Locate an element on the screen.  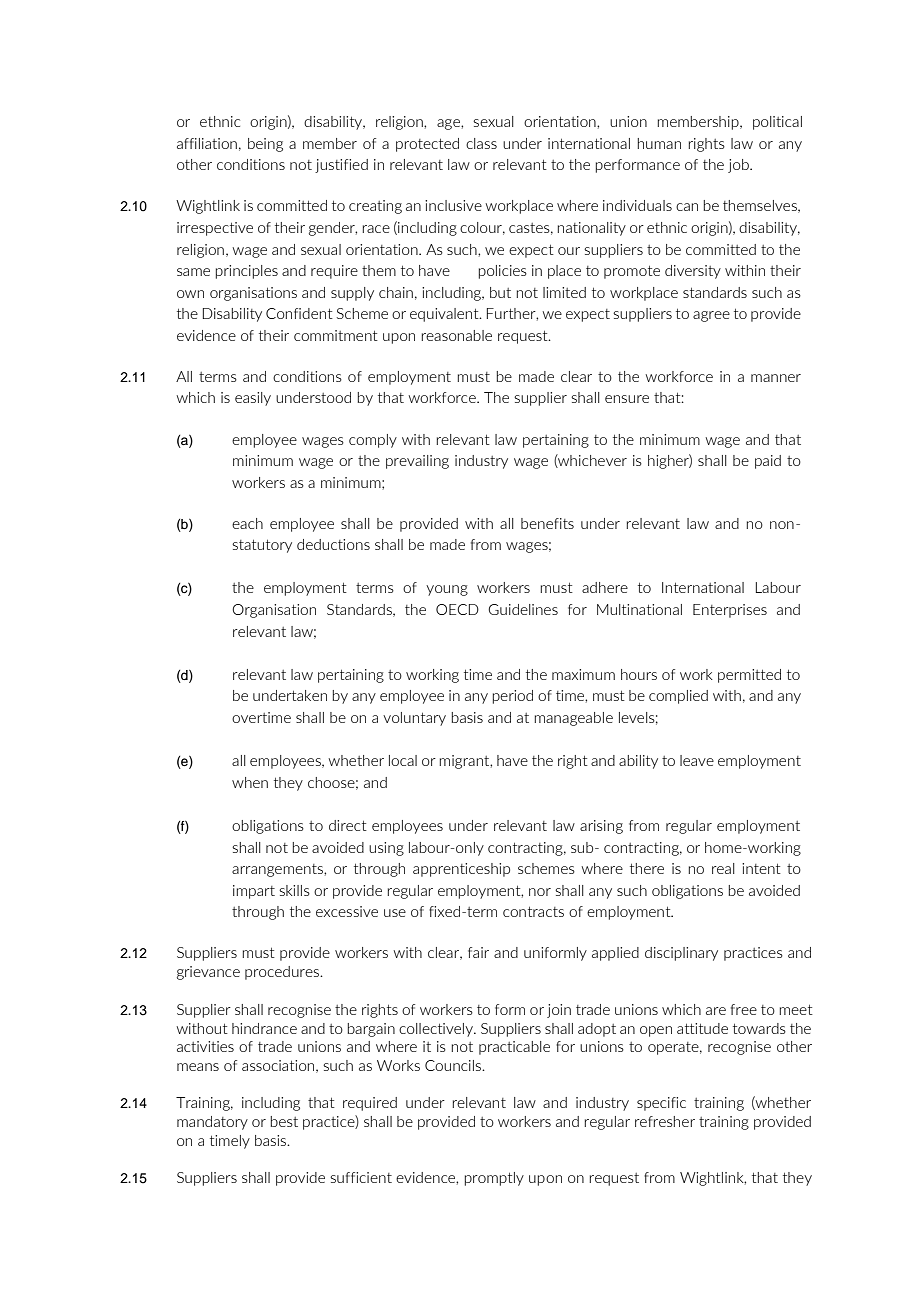
Guidelines is located at coordinates (523, 609).
